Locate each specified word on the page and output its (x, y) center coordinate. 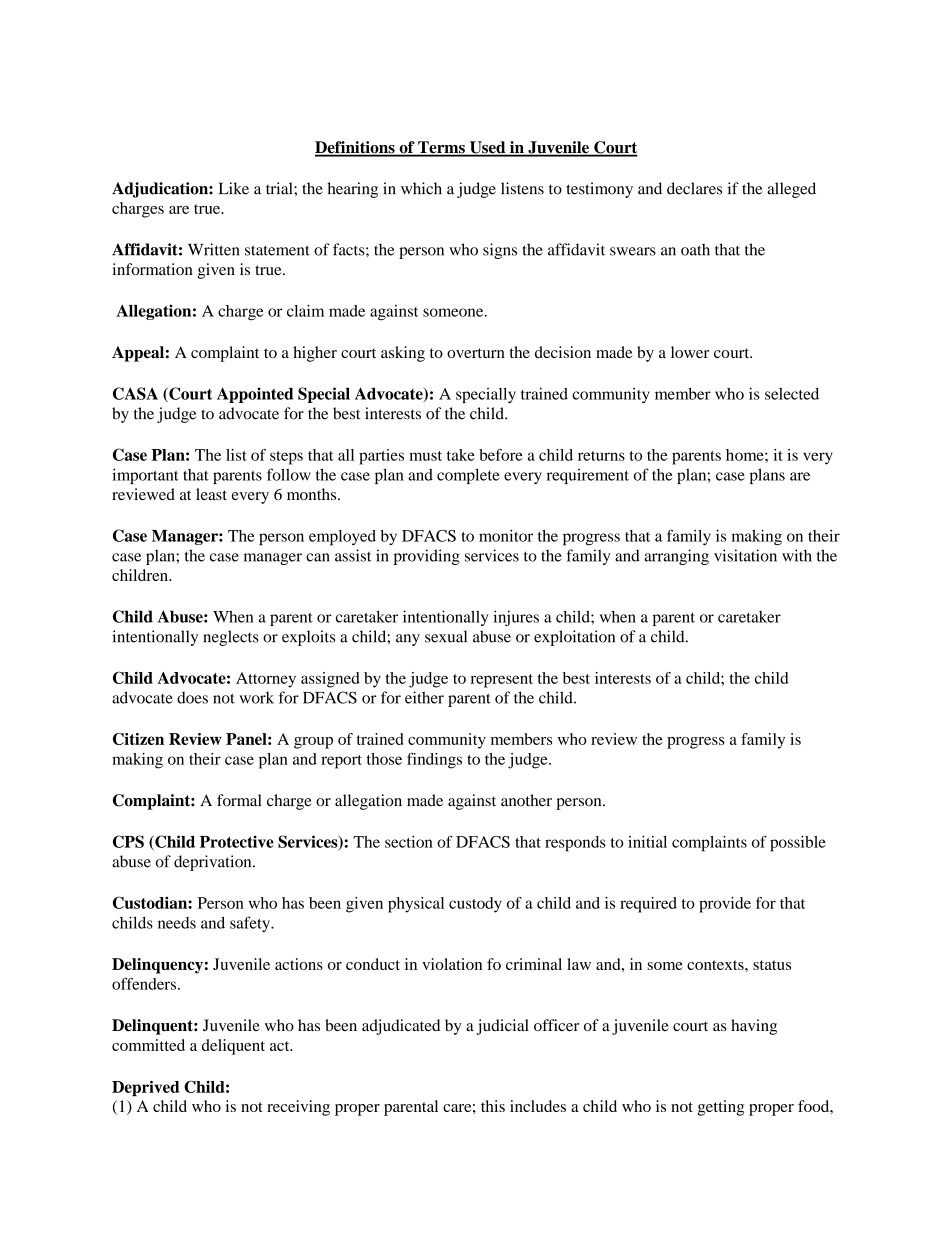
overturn (476, 353)
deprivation (214, 863)
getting (721, 1108)
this (493, 1106)
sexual (446, 636)
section (409, 842)
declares (694, 188)
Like (234, 188)
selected (792, 394)
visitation (745, 555)
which (421, 188)
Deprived (145, 1088)
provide (725, 905)
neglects (231, 638)
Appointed (255, 395)
